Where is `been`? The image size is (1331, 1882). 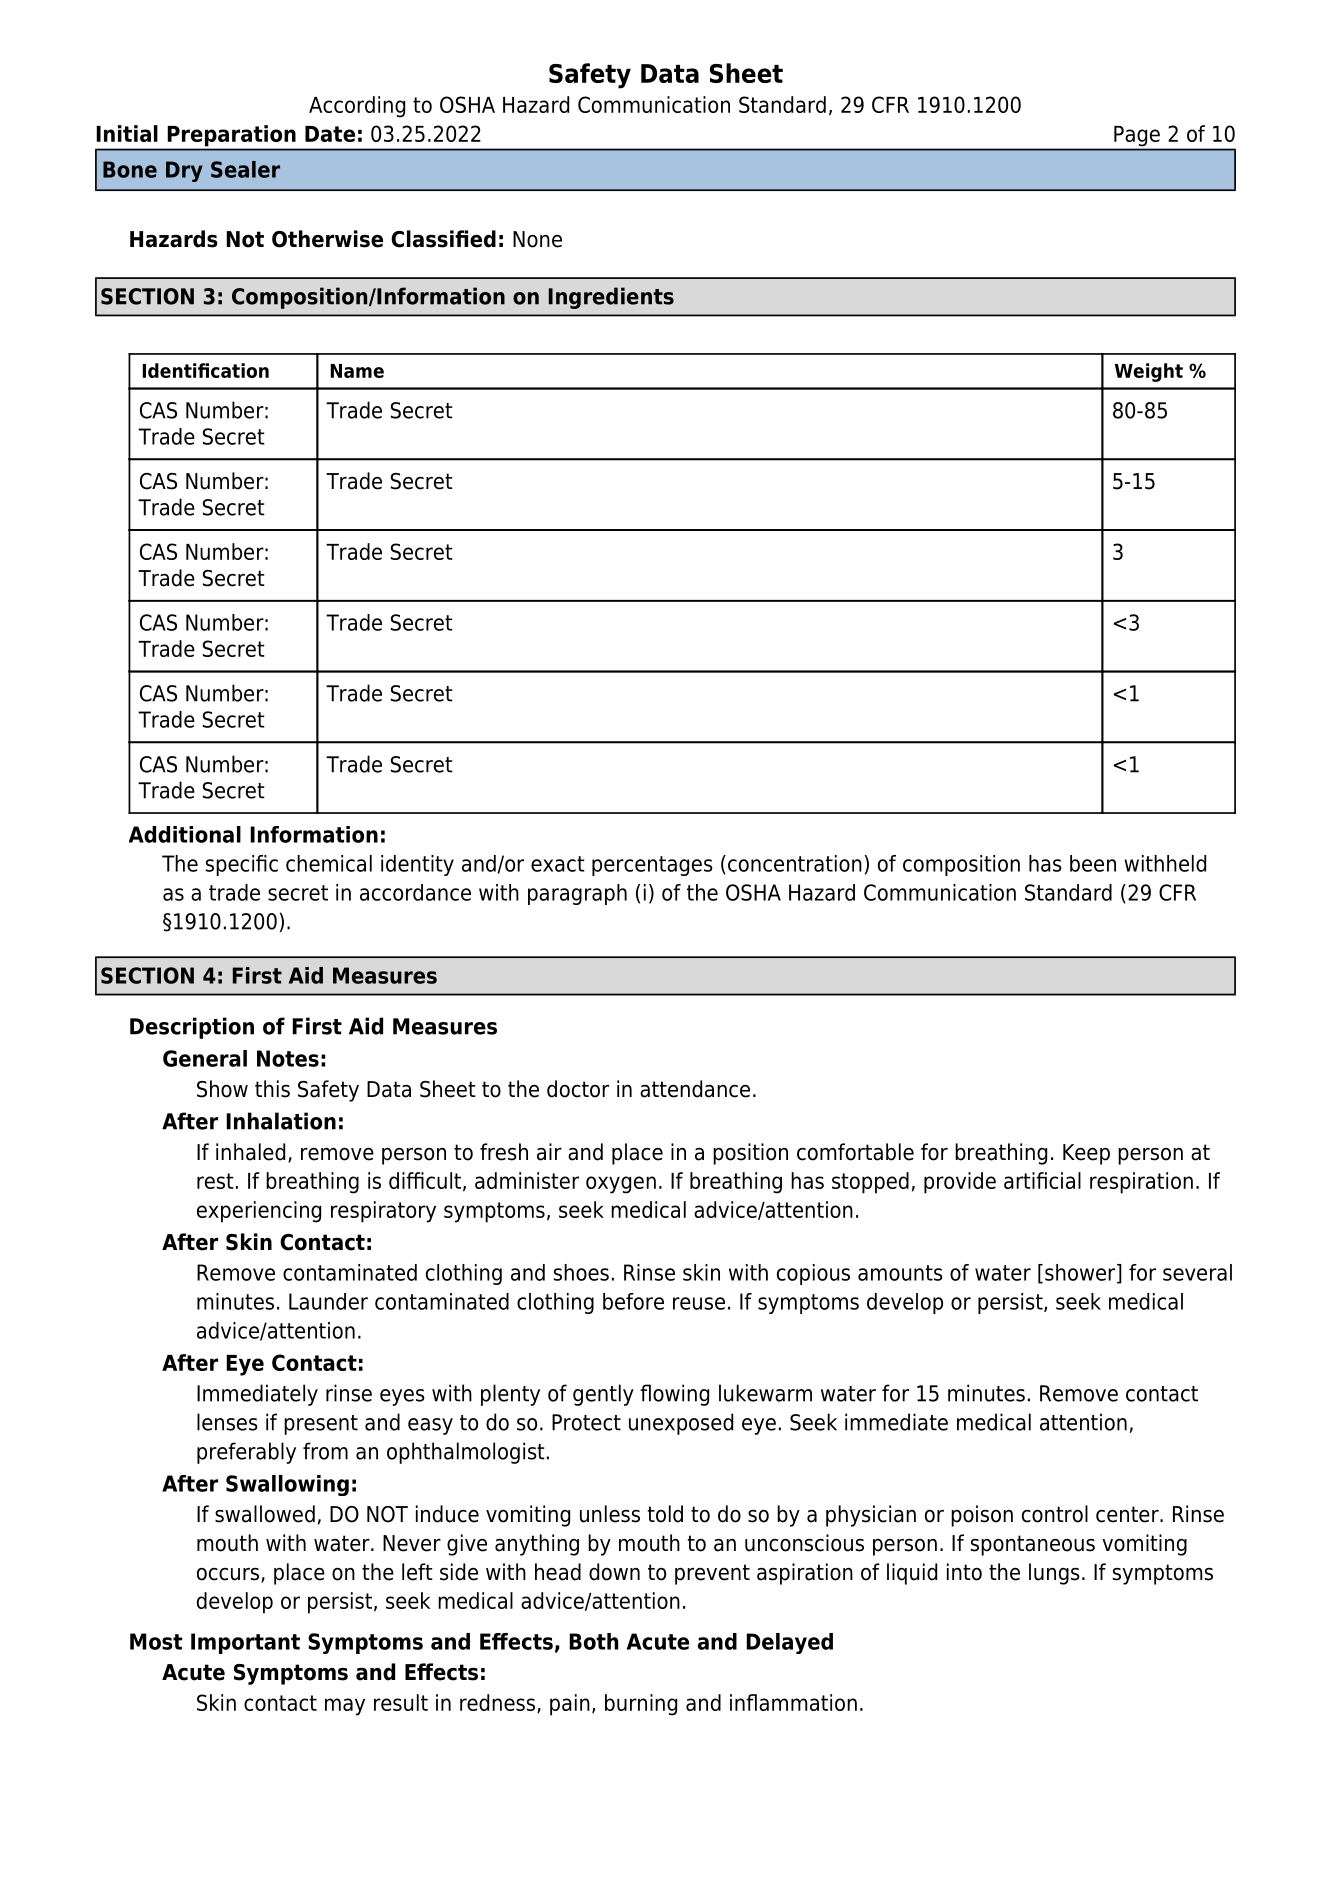 been is located at coordinates (1093, 863).
